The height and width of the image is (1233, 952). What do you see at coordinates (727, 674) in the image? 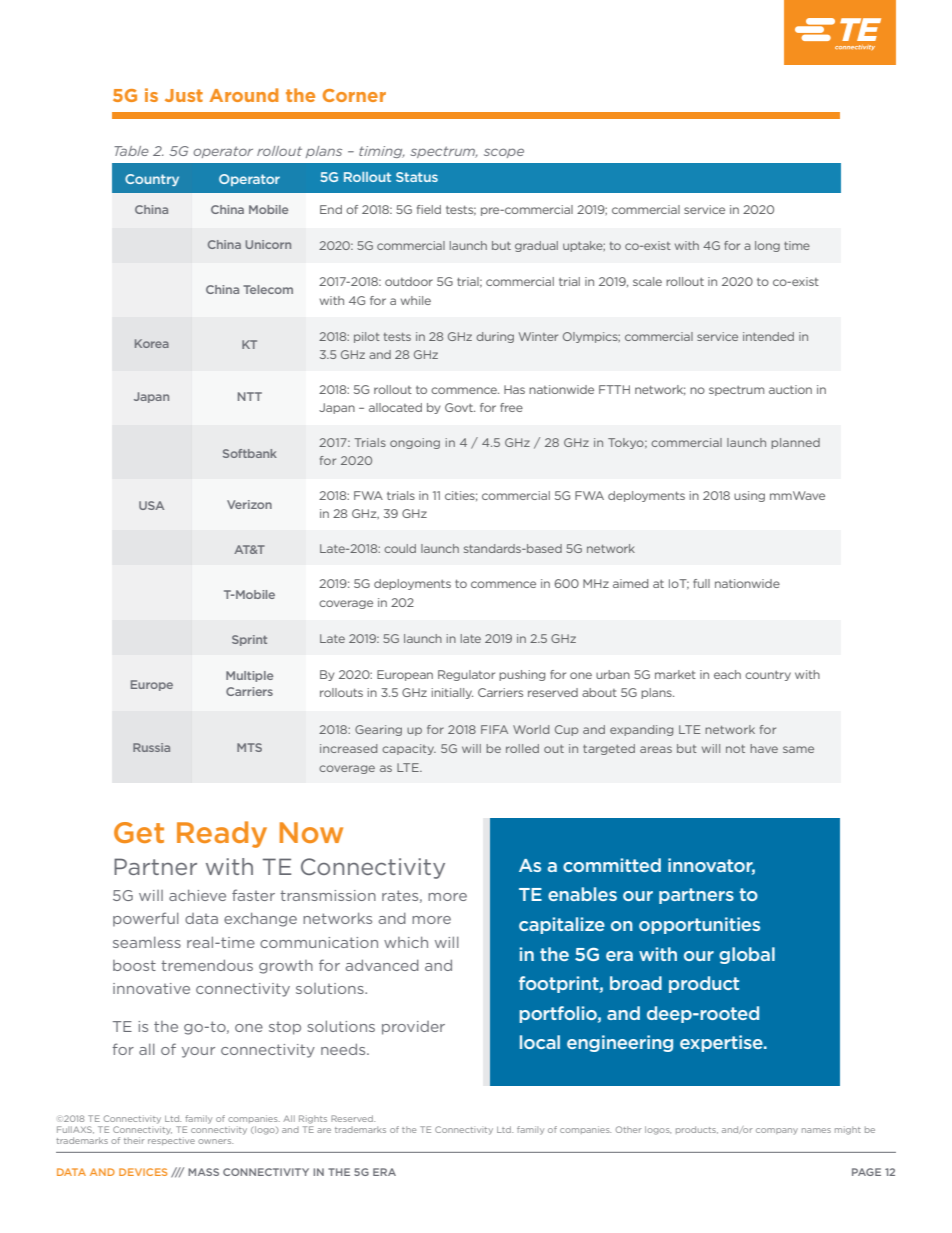
I see `each` at bounding box center [727, 674].
